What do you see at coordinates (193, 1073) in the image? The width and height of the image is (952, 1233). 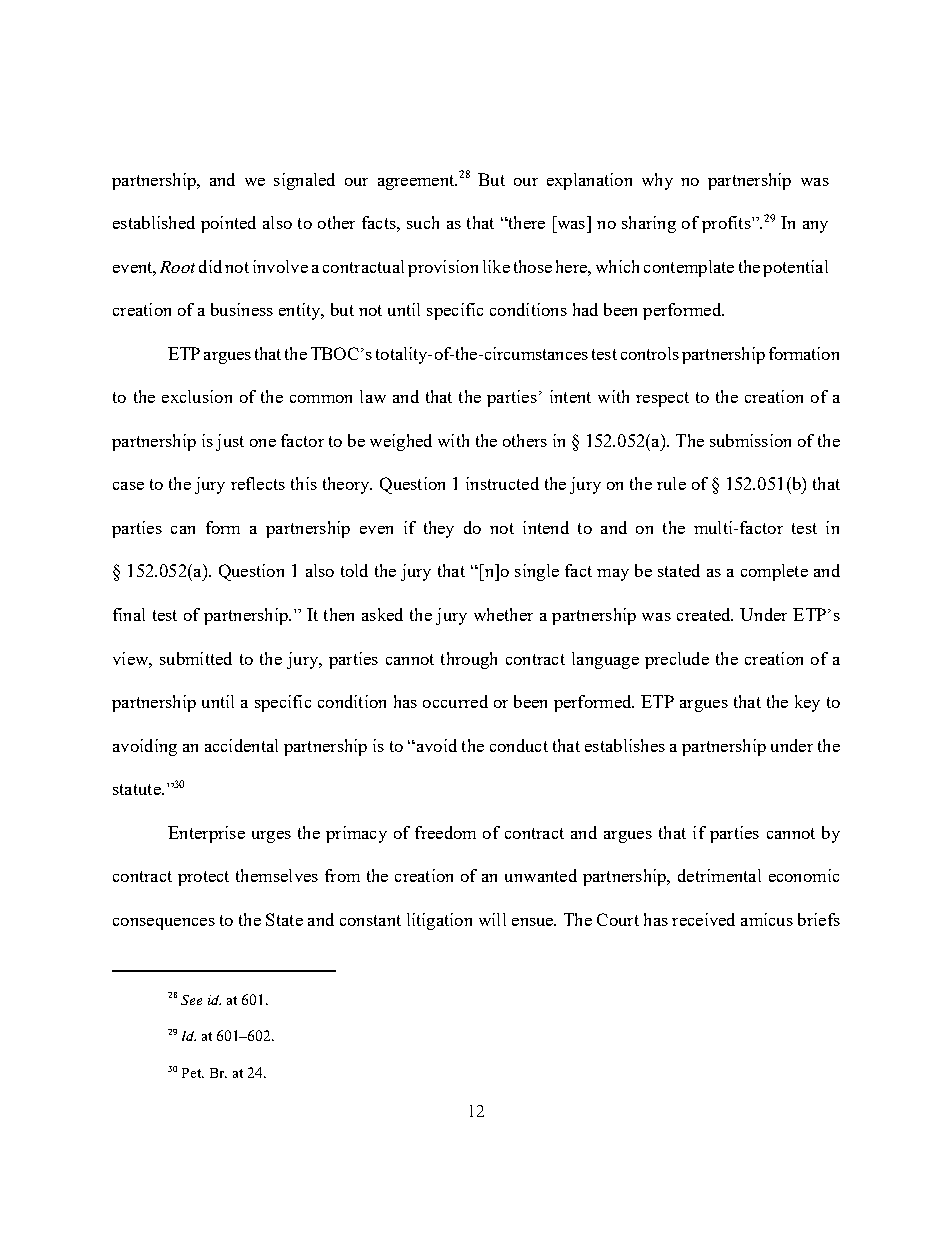 I see `Pet` at bounding box center [193, 1073].
